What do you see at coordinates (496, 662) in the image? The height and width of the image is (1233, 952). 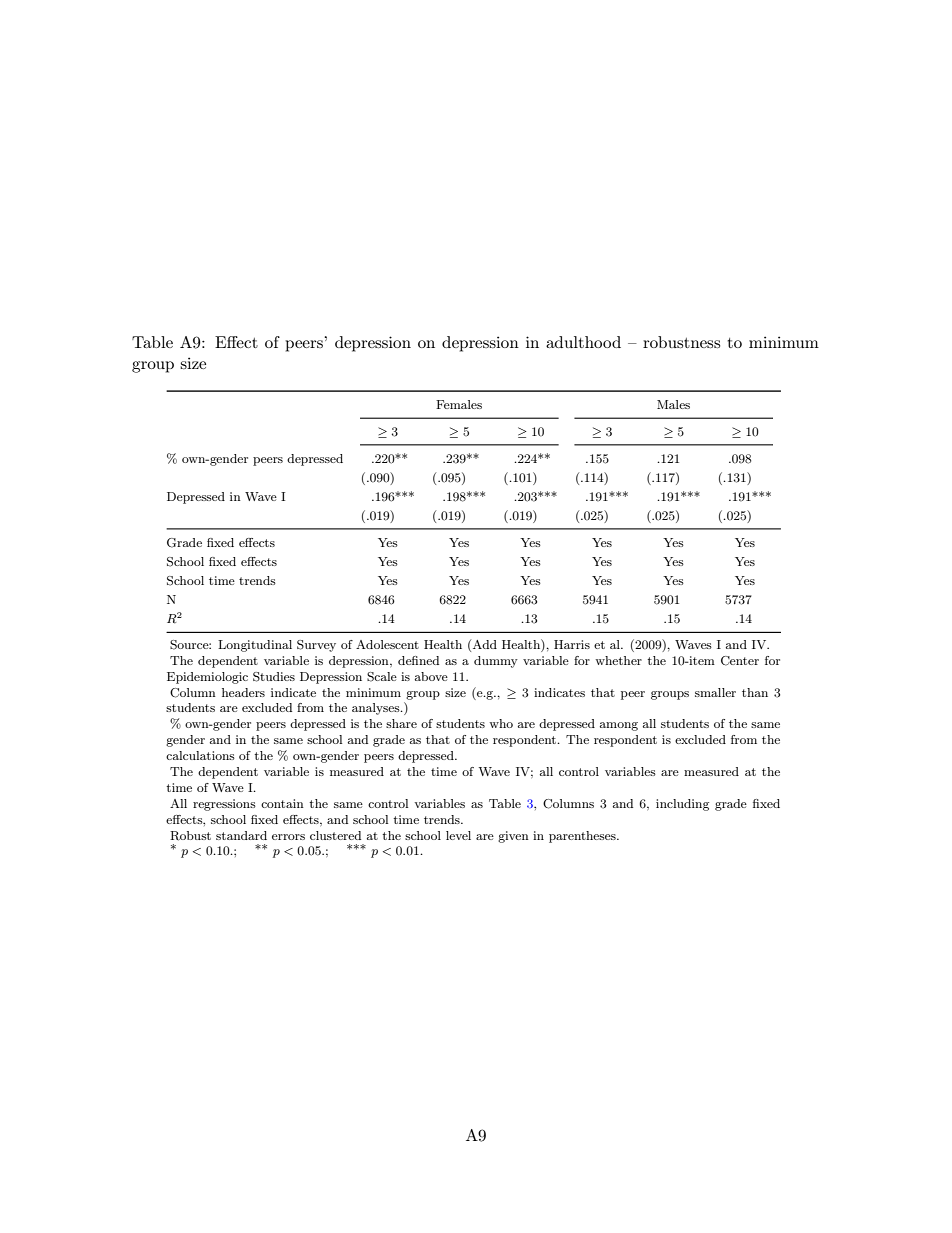 I see `dummy` at bounding box center [496, 662].
